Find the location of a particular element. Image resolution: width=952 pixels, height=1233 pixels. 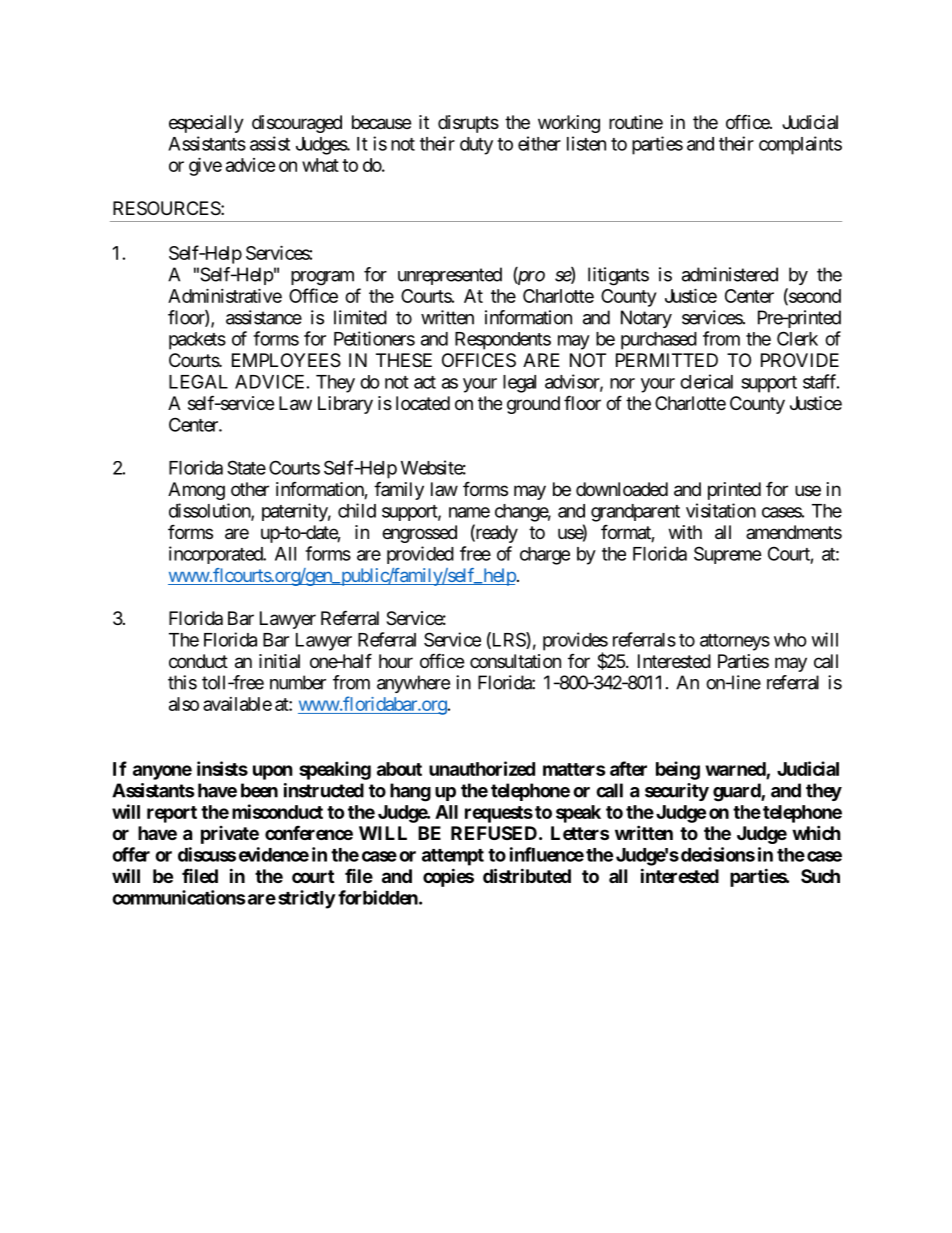

dissolution is located at coordinates (210, 511).
